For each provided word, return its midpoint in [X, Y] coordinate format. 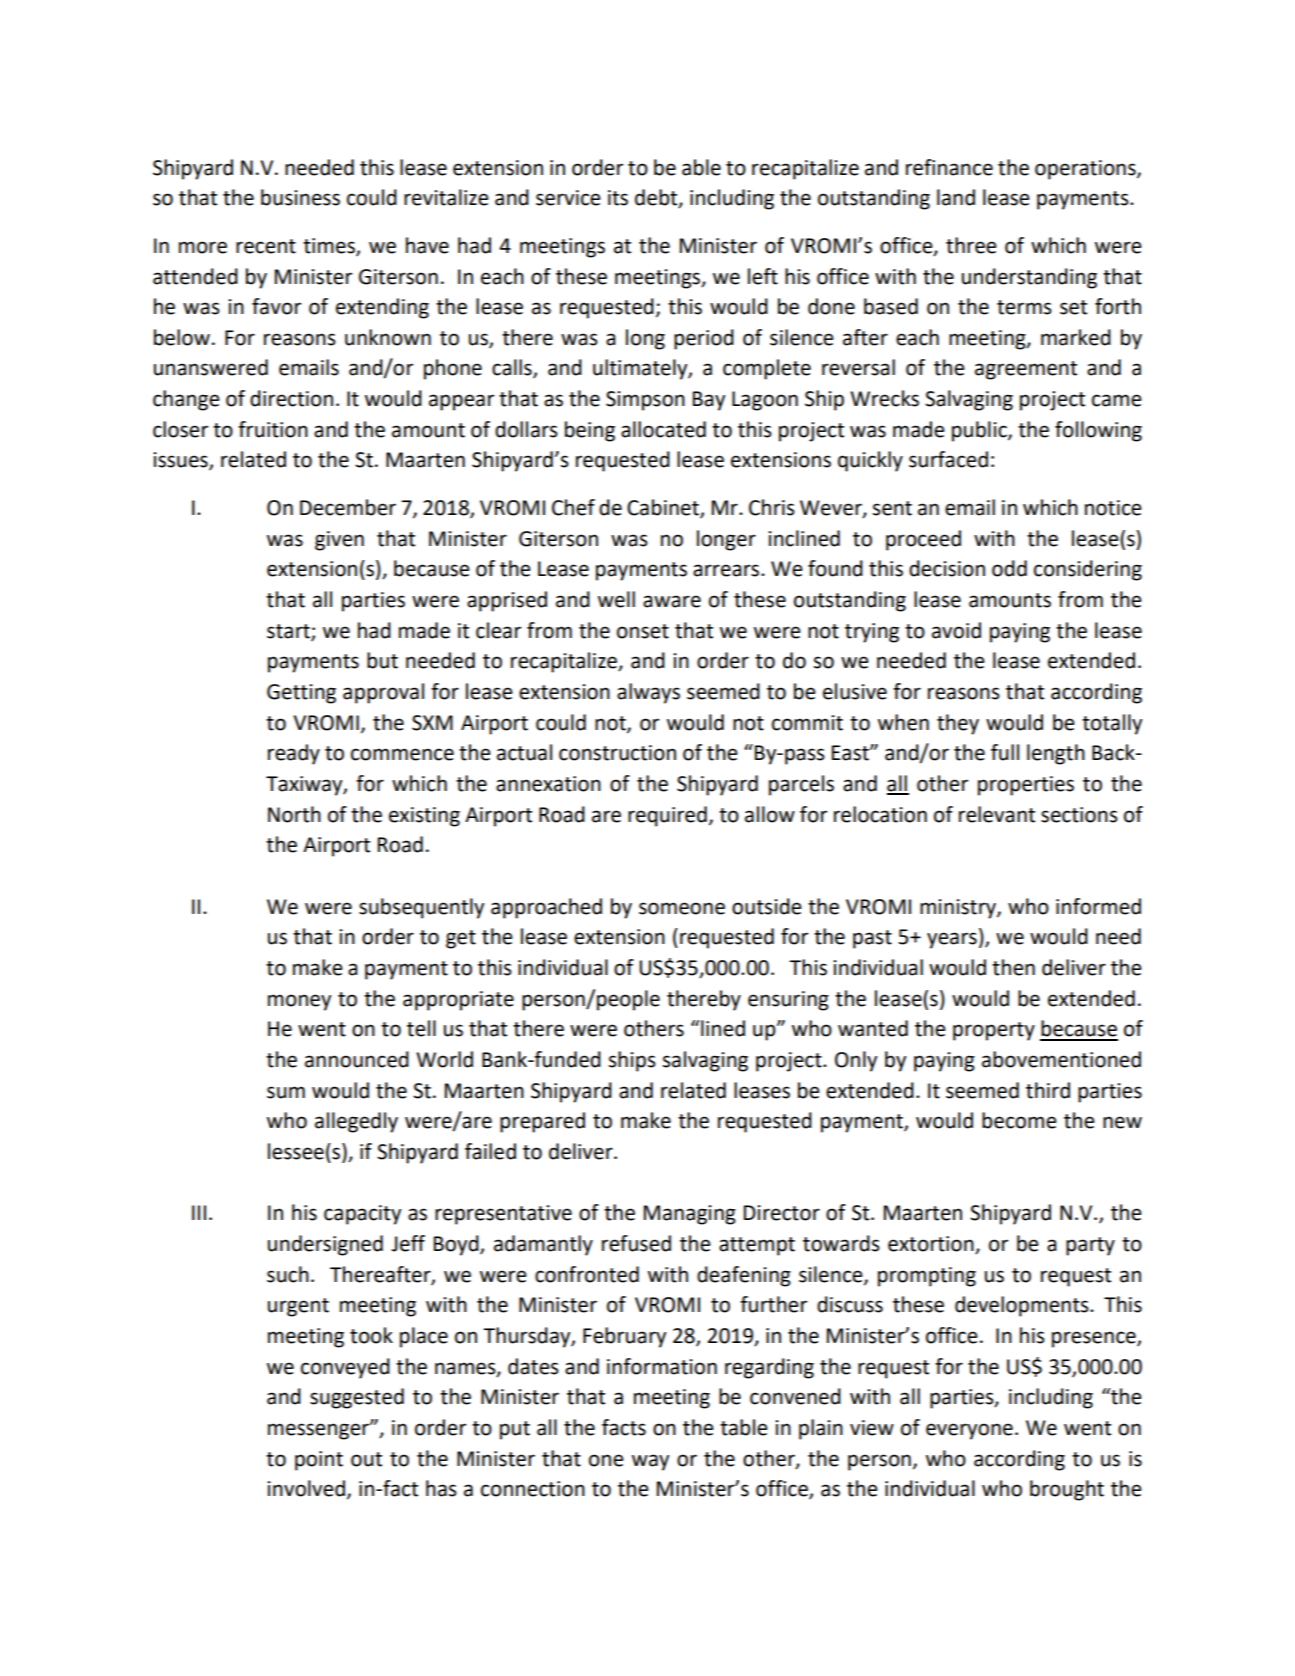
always [648, 693]
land [956, 197]
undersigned [325, 1245]
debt [657, 198]
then [1013, 967]
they [958, 724]
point [319, 1461]
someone [682, 908]
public [980, 431]
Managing [690, 1215]
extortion [932, 1245]
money [299, 1002]
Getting [301, 694]
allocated [663, 429]
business [300, 197]
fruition [273, 429]
